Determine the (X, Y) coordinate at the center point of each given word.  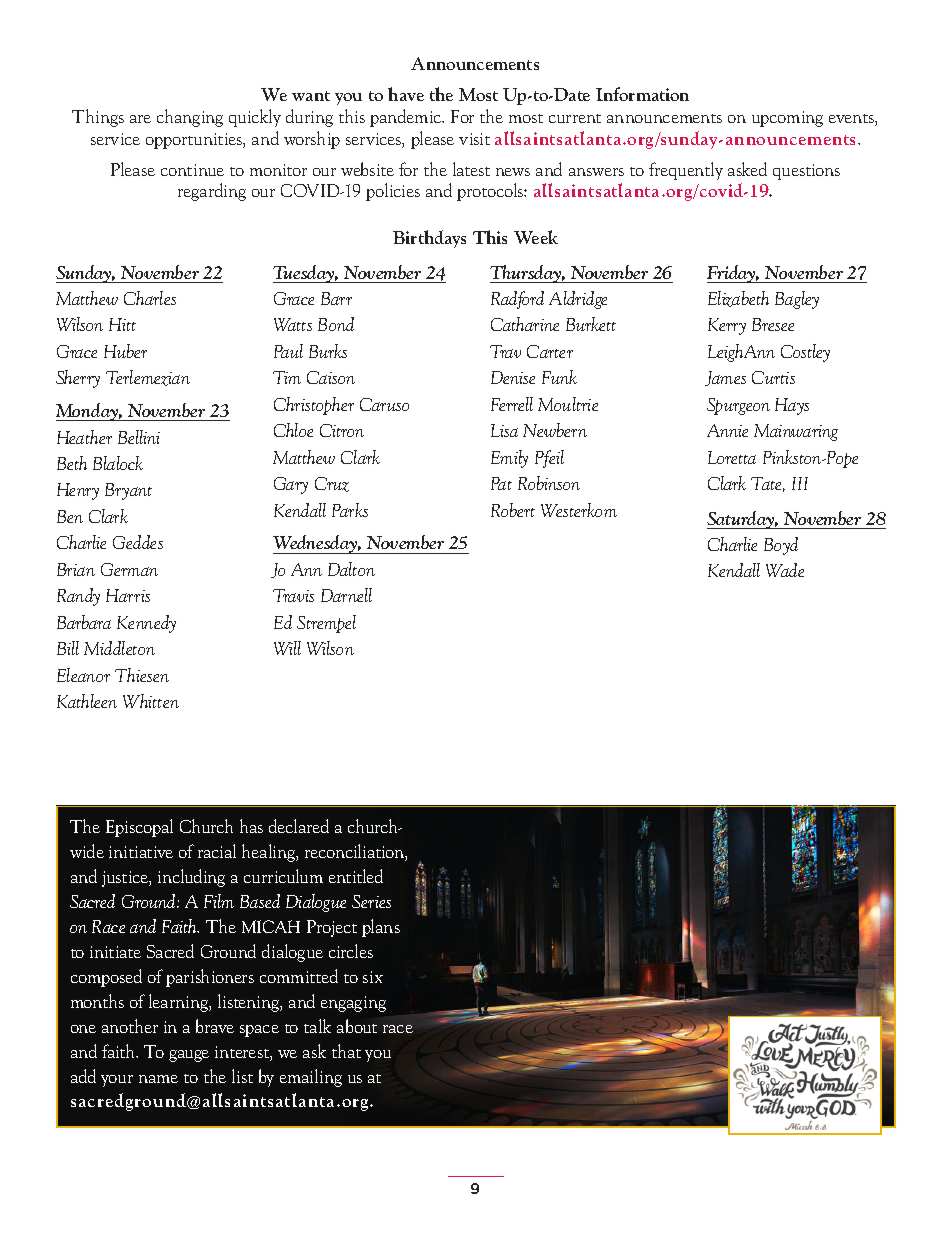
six (373, 977)
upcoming (787, 119)
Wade (785, 570)
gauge (189, 1056)
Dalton (351, 569)
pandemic (407, 118)
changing (190, 118)
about (357, 1026)
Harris (128, 595)
